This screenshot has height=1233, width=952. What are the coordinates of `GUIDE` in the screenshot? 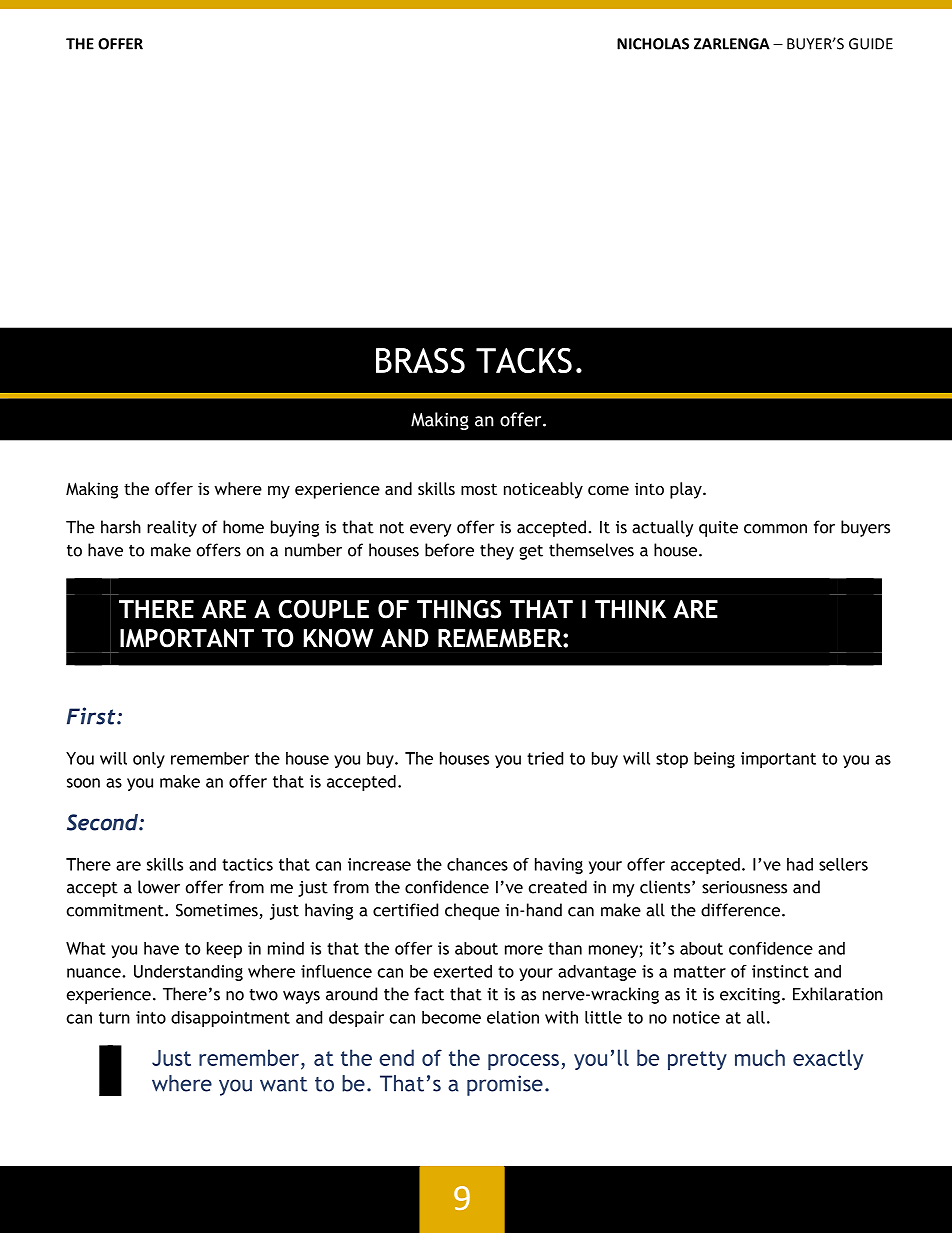 It's located at (871, 44).
